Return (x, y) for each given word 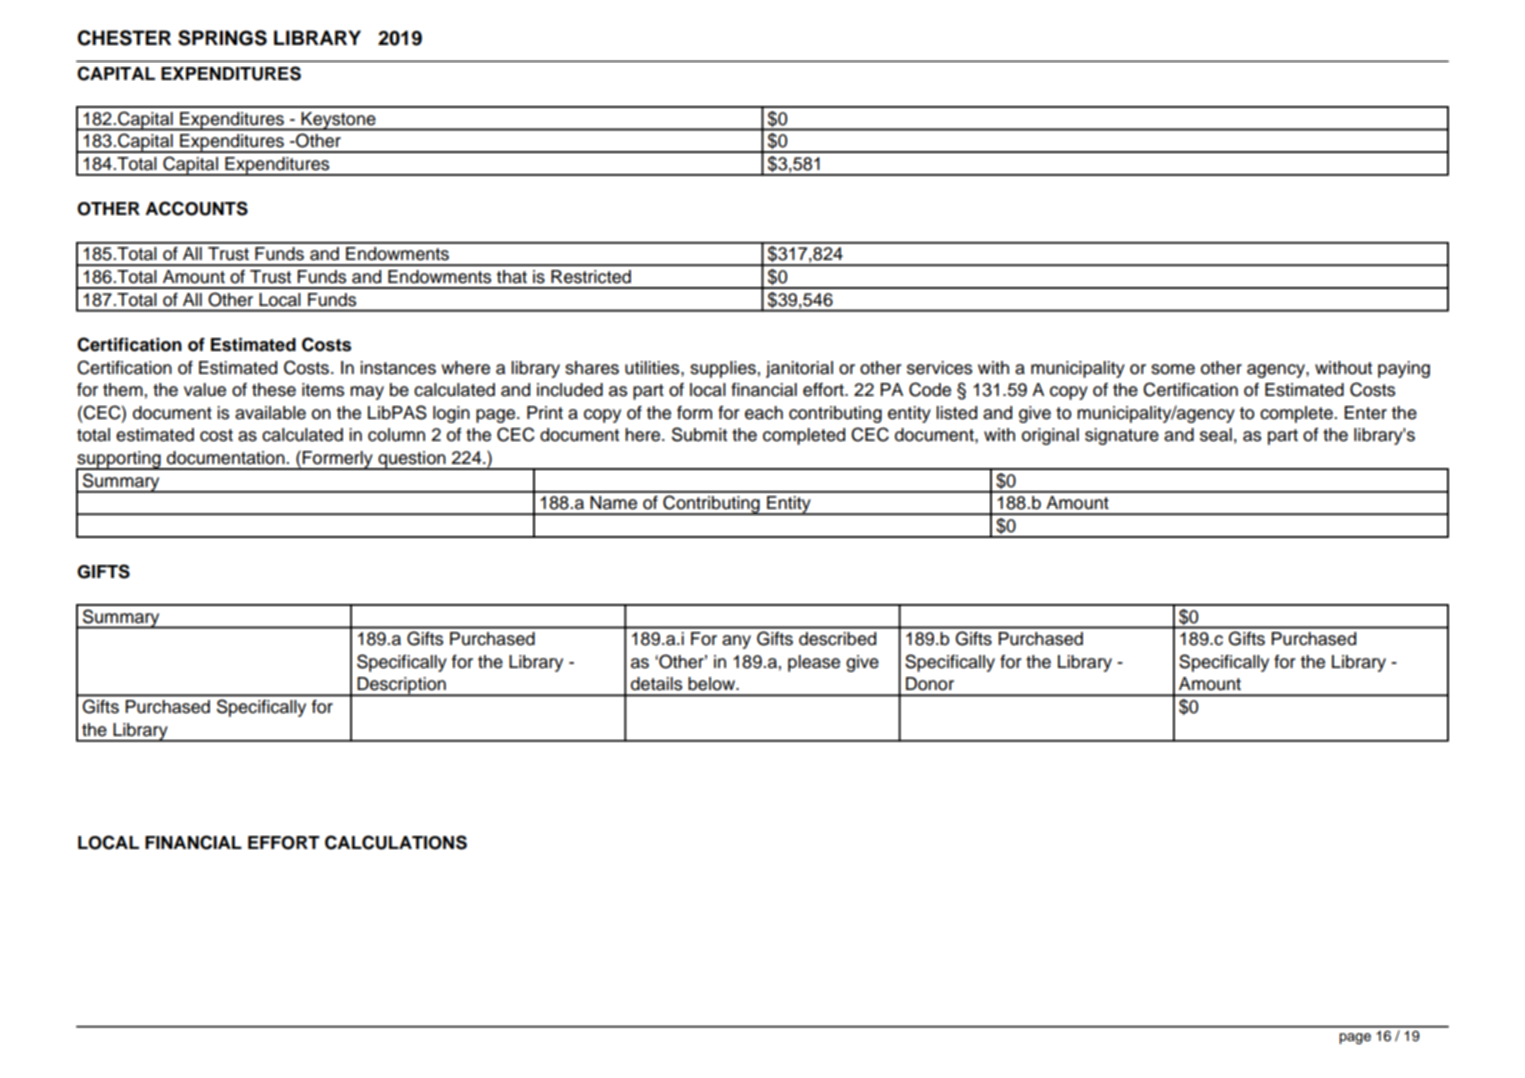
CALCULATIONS (396, 842)
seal (1216, 435)
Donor (930, 684)
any (736, 642)
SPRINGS (222, 38)
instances (398, 368)
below (712, 684)
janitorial (799, 369)
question (412, 460)
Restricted (591, 277)
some (1173, 369)
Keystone (339, 121)
